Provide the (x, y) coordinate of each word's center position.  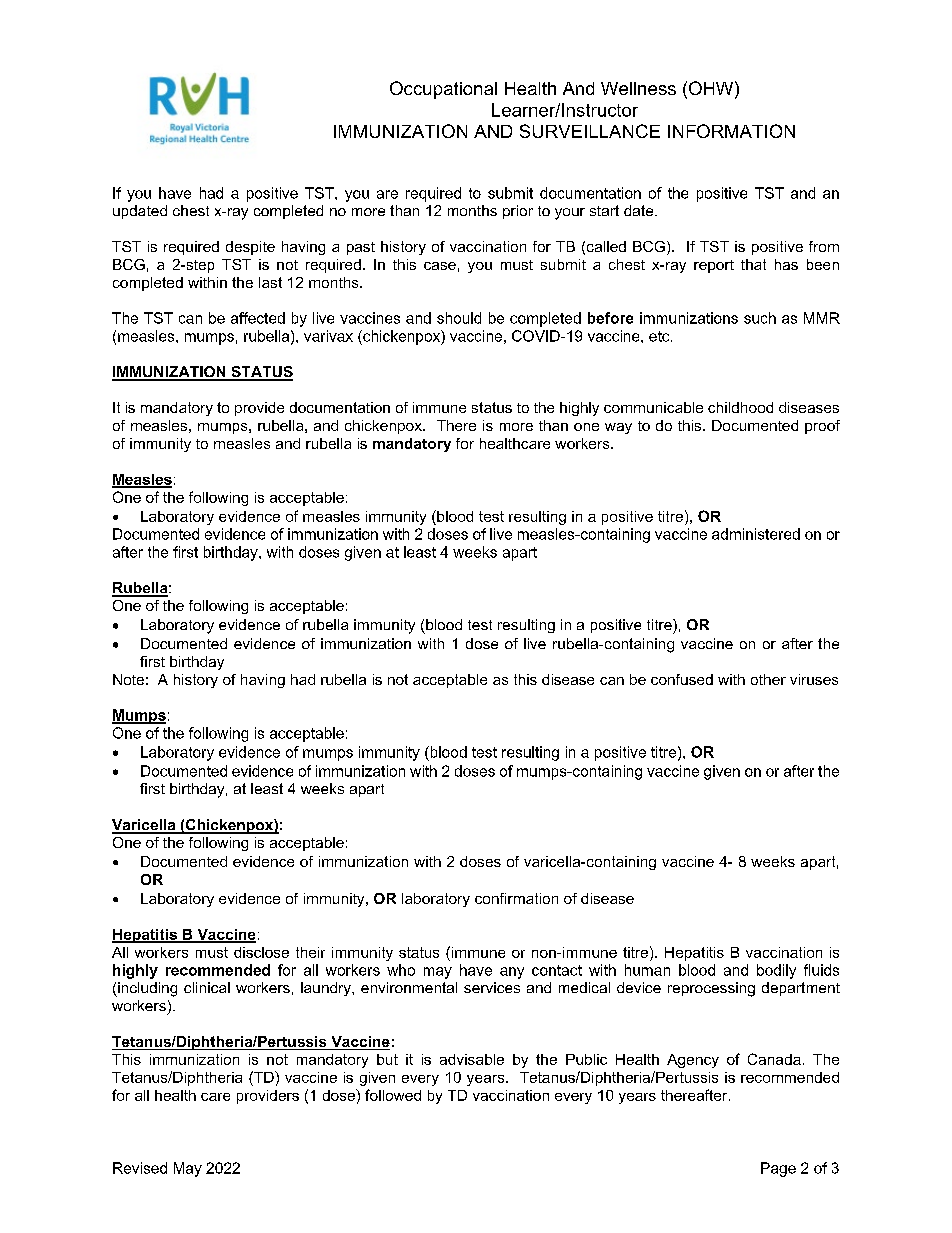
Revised (140, 1168)
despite (250, 248)
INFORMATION (731, 131)
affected (258, 318)
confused (682, 679)
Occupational (443, 90)
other (768, 679)
